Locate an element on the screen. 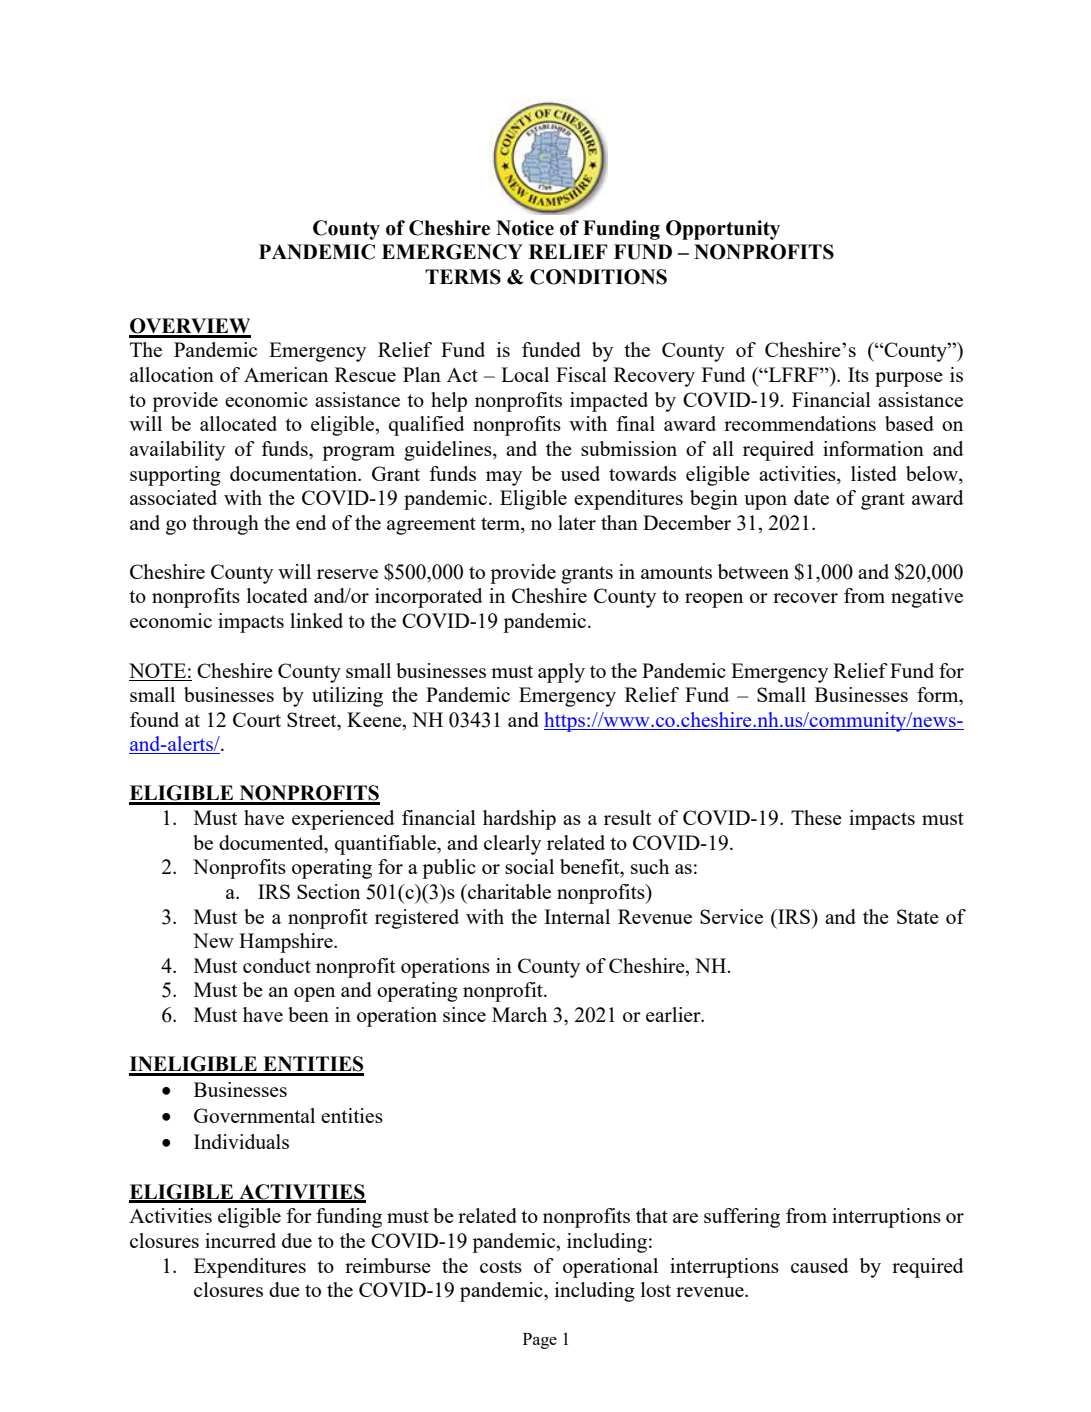  American is located at coordinates (286, 374).
